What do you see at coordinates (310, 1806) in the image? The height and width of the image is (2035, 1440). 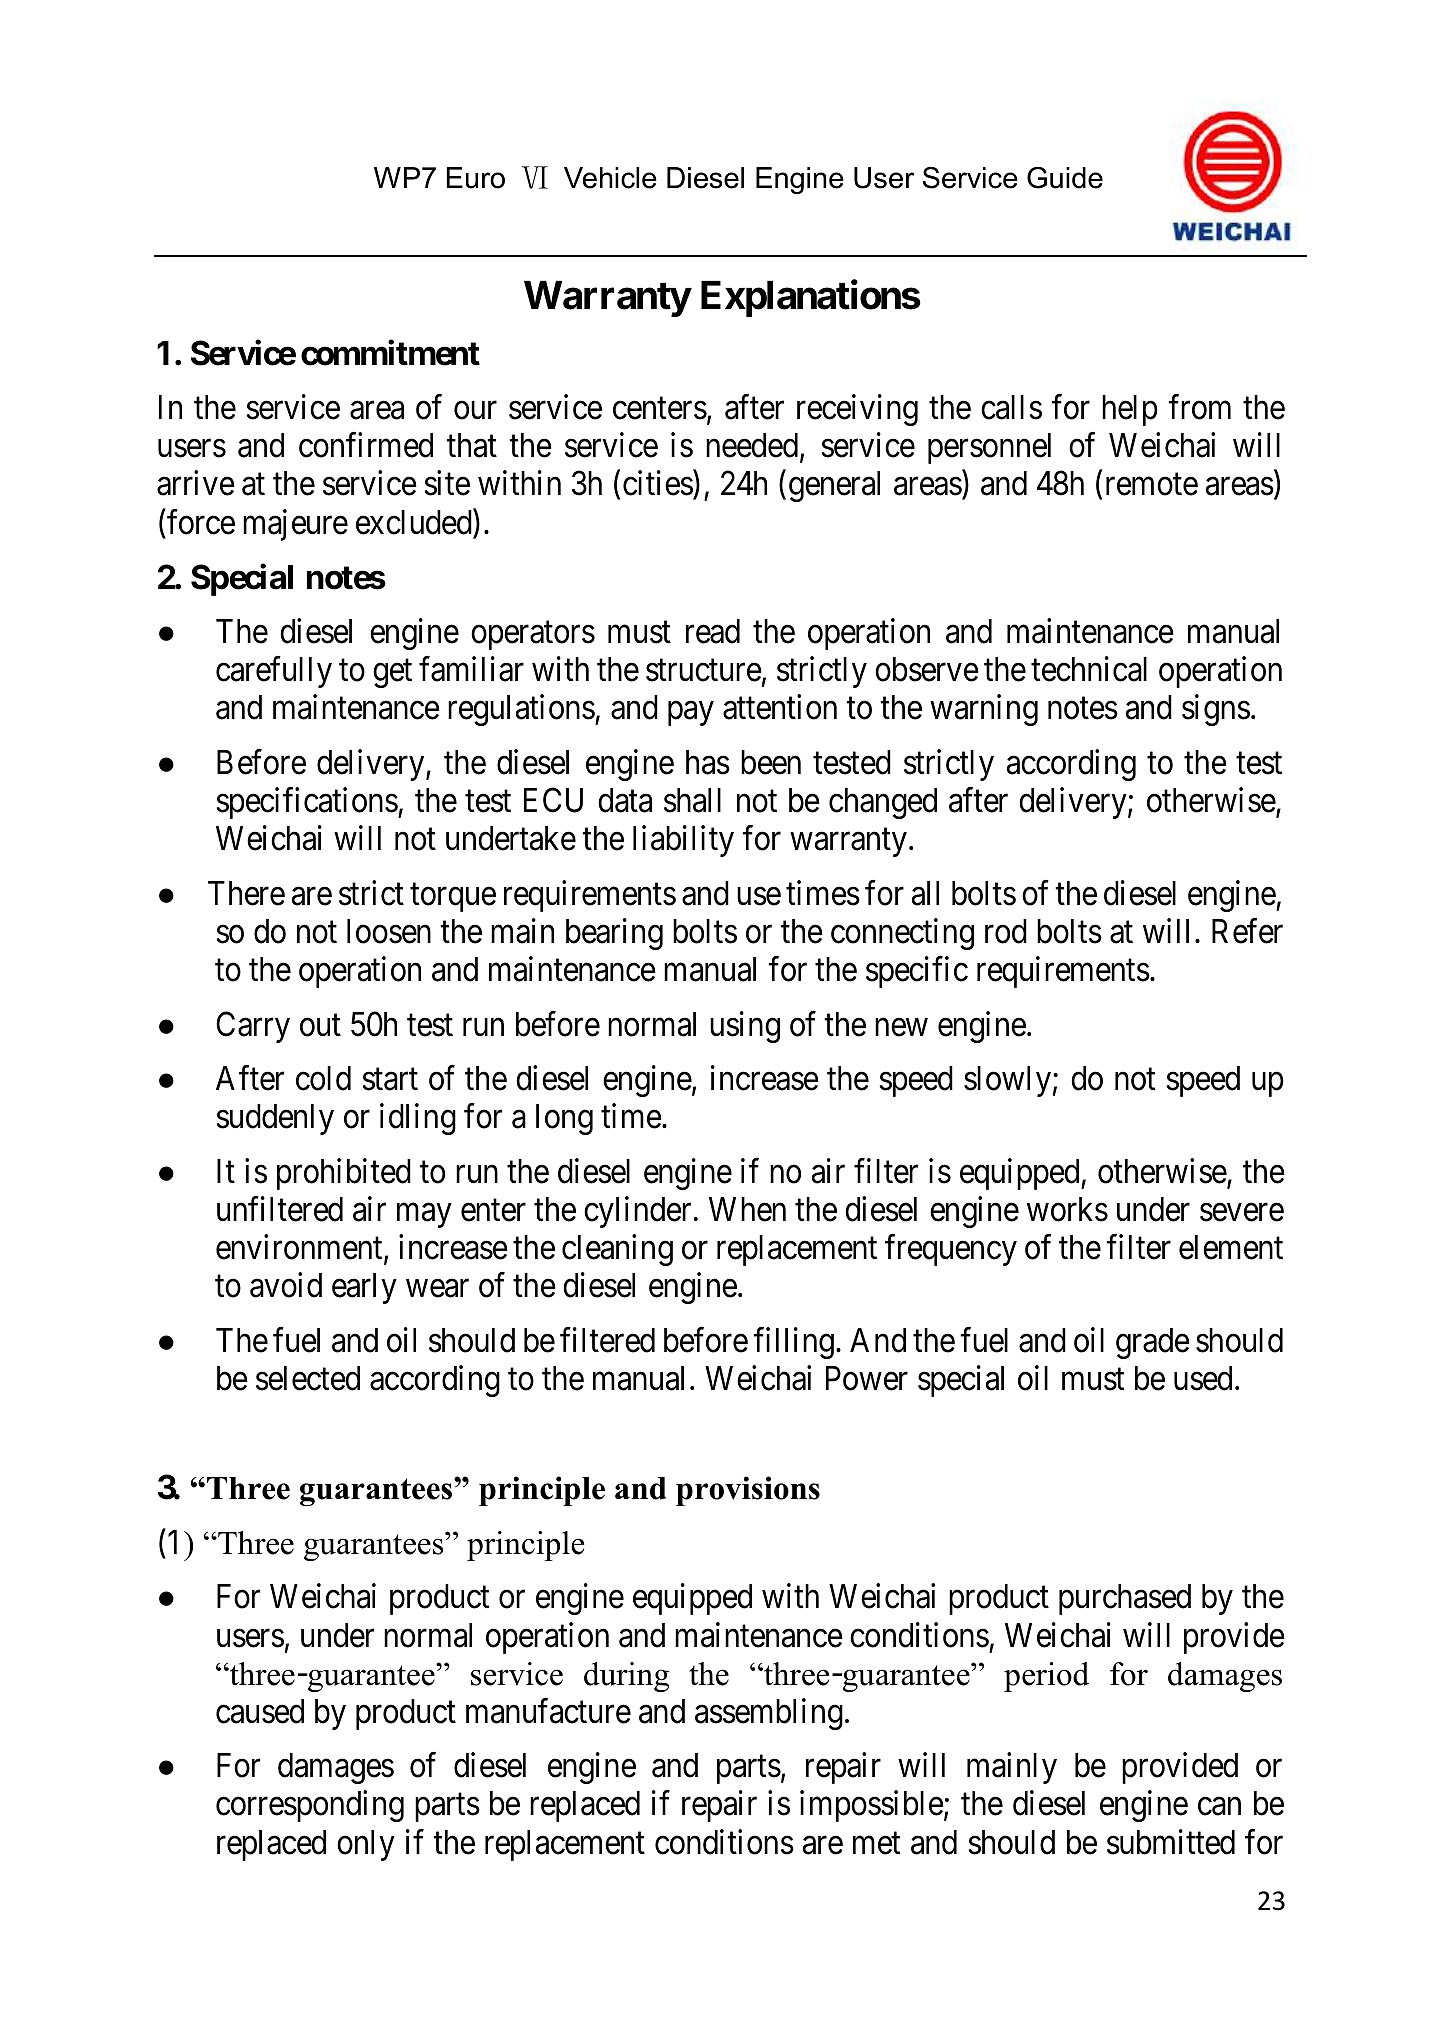 I see `corresponding` at bounding box center [310, 1806].
